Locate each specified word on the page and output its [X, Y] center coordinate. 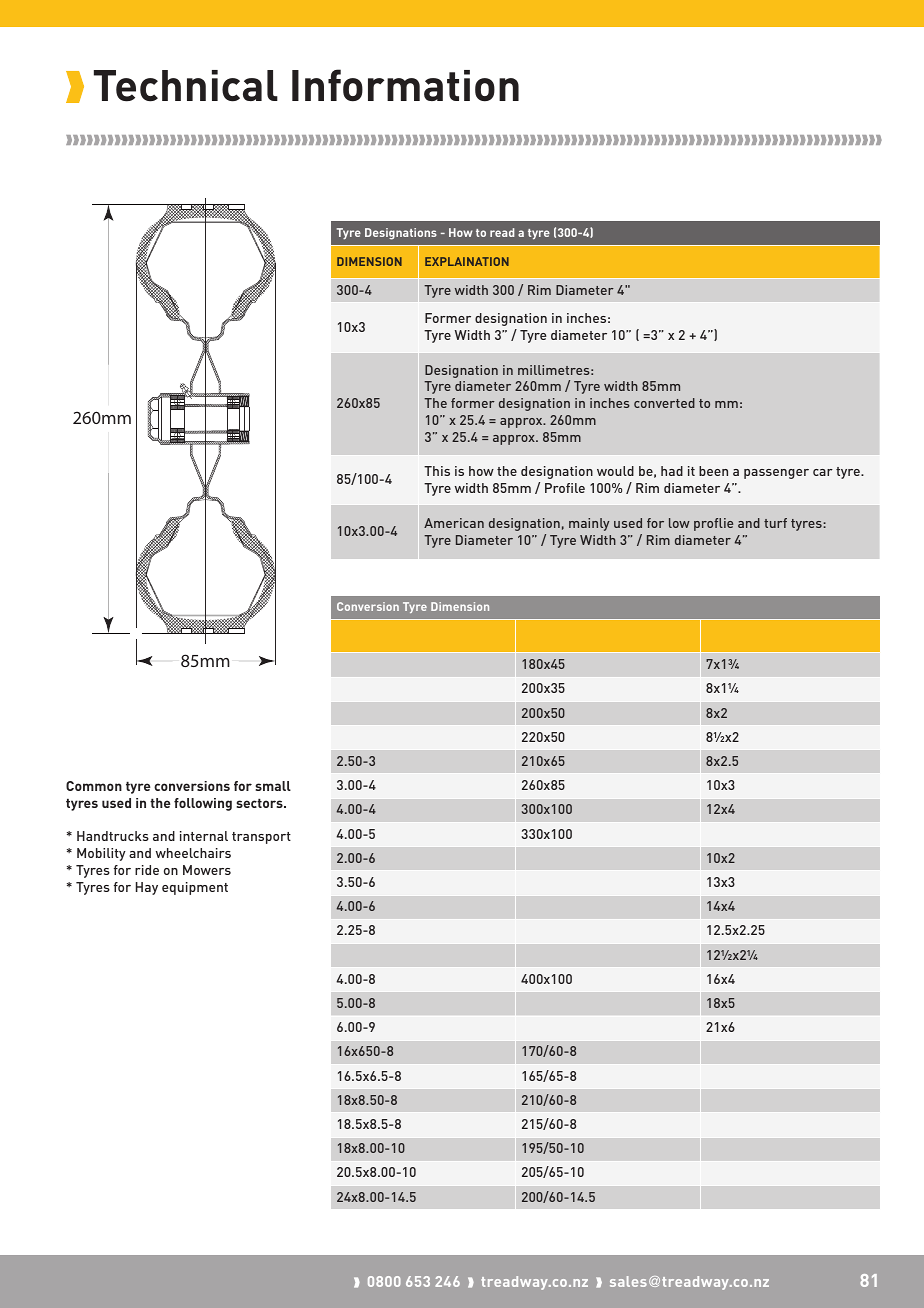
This [437, 471]
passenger [776, 474]
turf [775, 523]
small [273, 786]
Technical [186, 86]
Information [405, 85]
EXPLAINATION [467, 261]
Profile [565, 488]
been [713, 471]
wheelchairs [193, 853]
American [454, 523]
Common [94, 786]
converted [664, 403]
